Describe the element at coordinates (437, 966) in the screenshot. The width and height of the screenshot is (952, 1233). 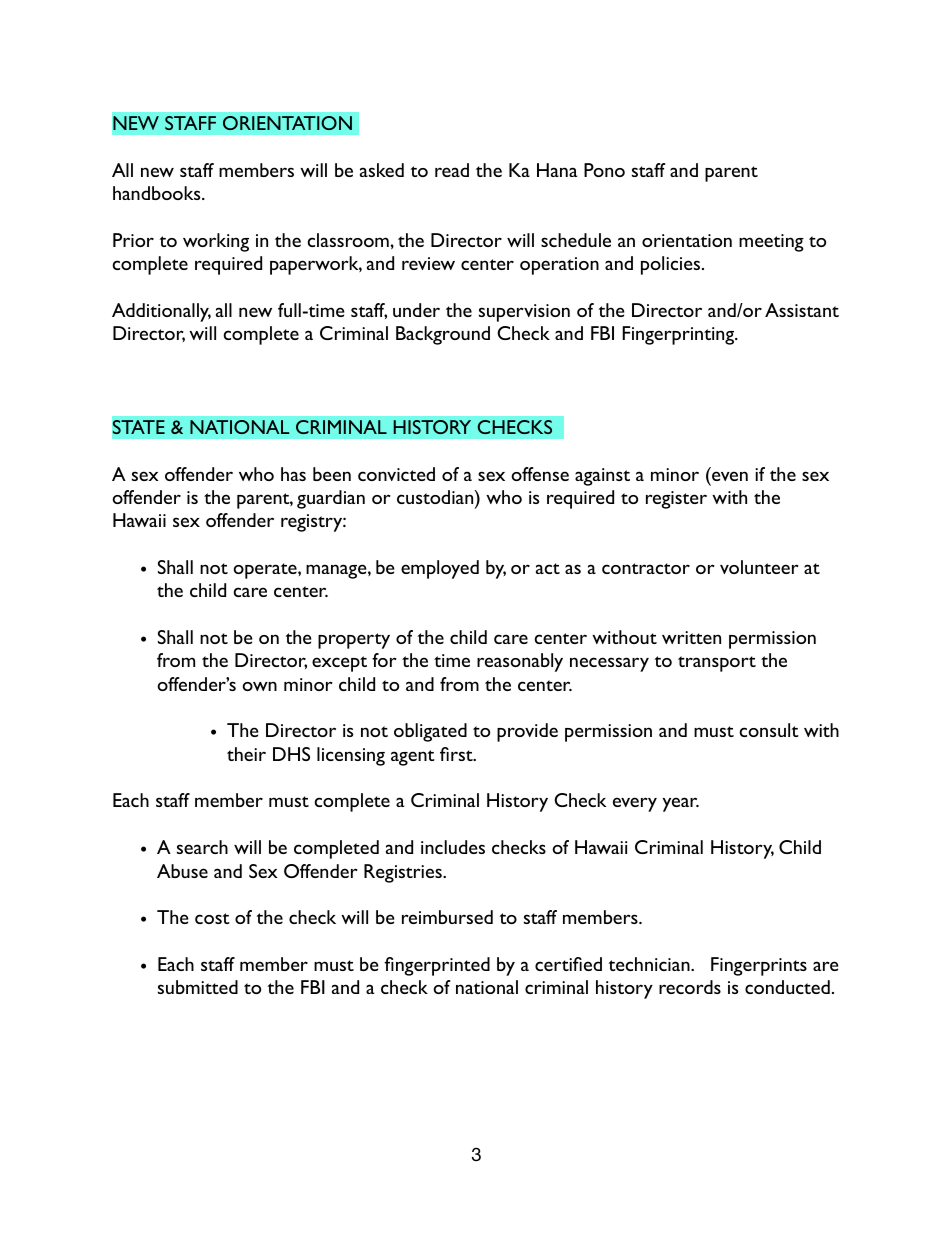
I see `fingerprinted` at that location.
